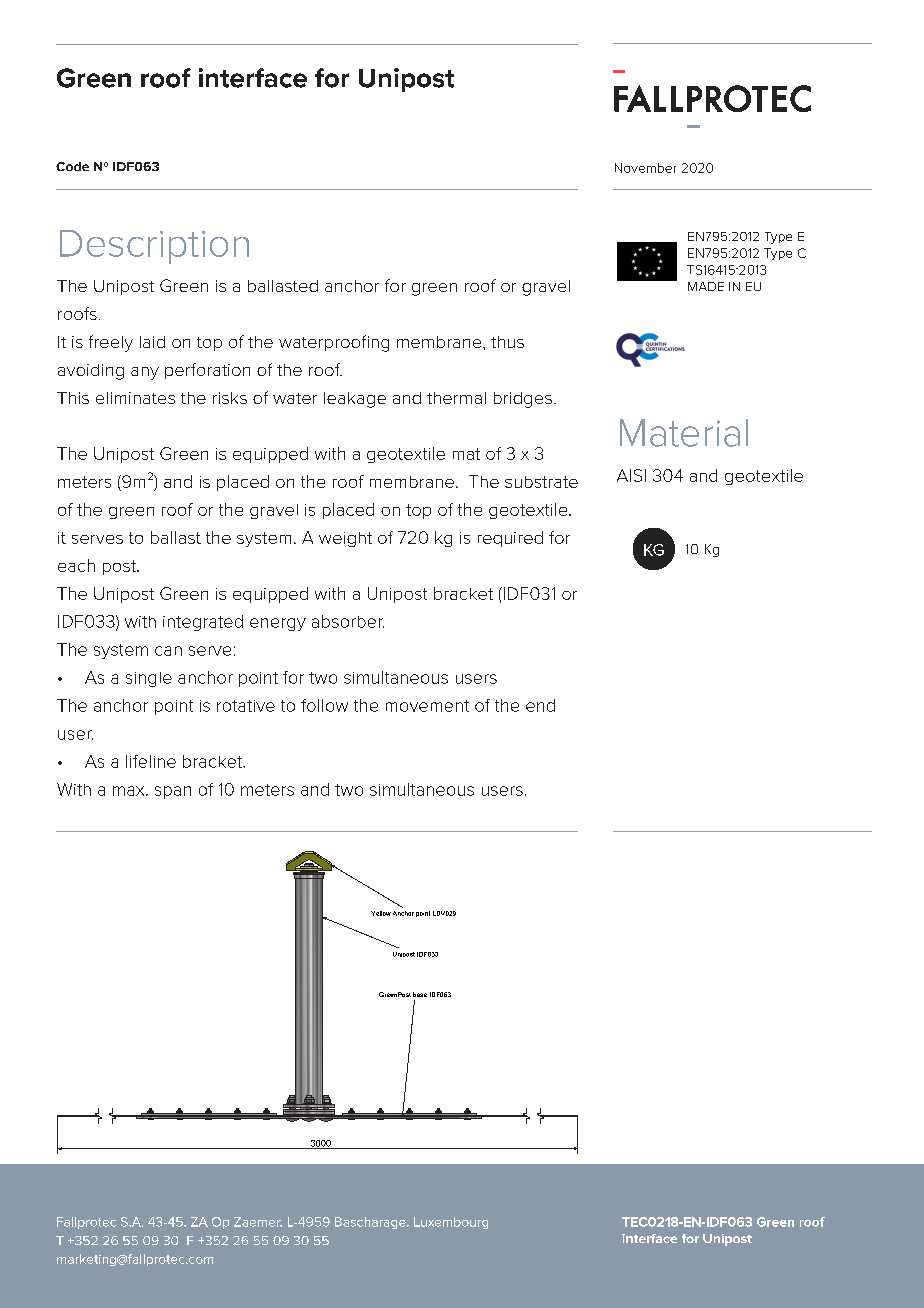 This screenshot has height=1308, width=924. I want to click on thus, so click(507, 342).
